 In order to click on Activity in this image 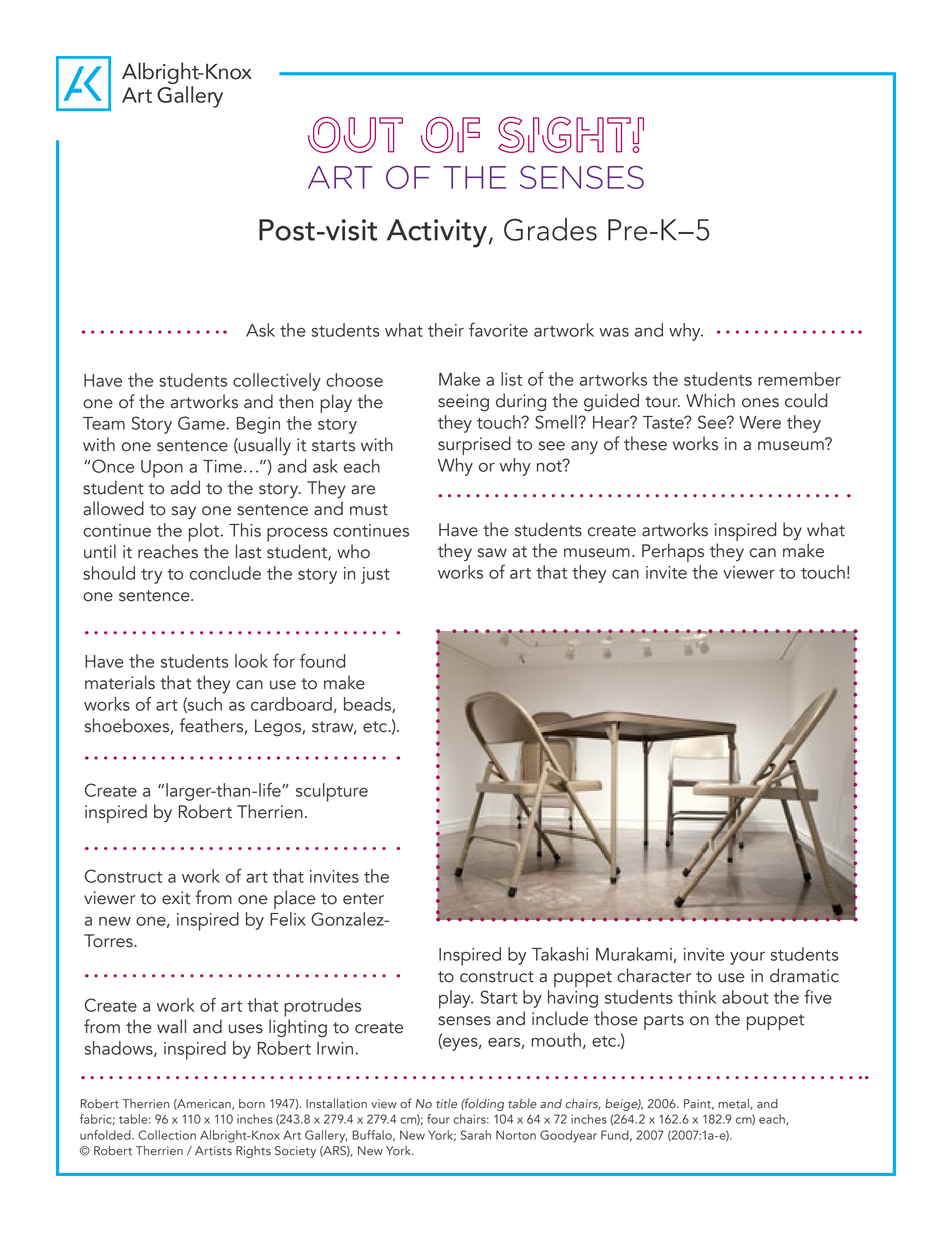, I will do `click(437, 233)`.
